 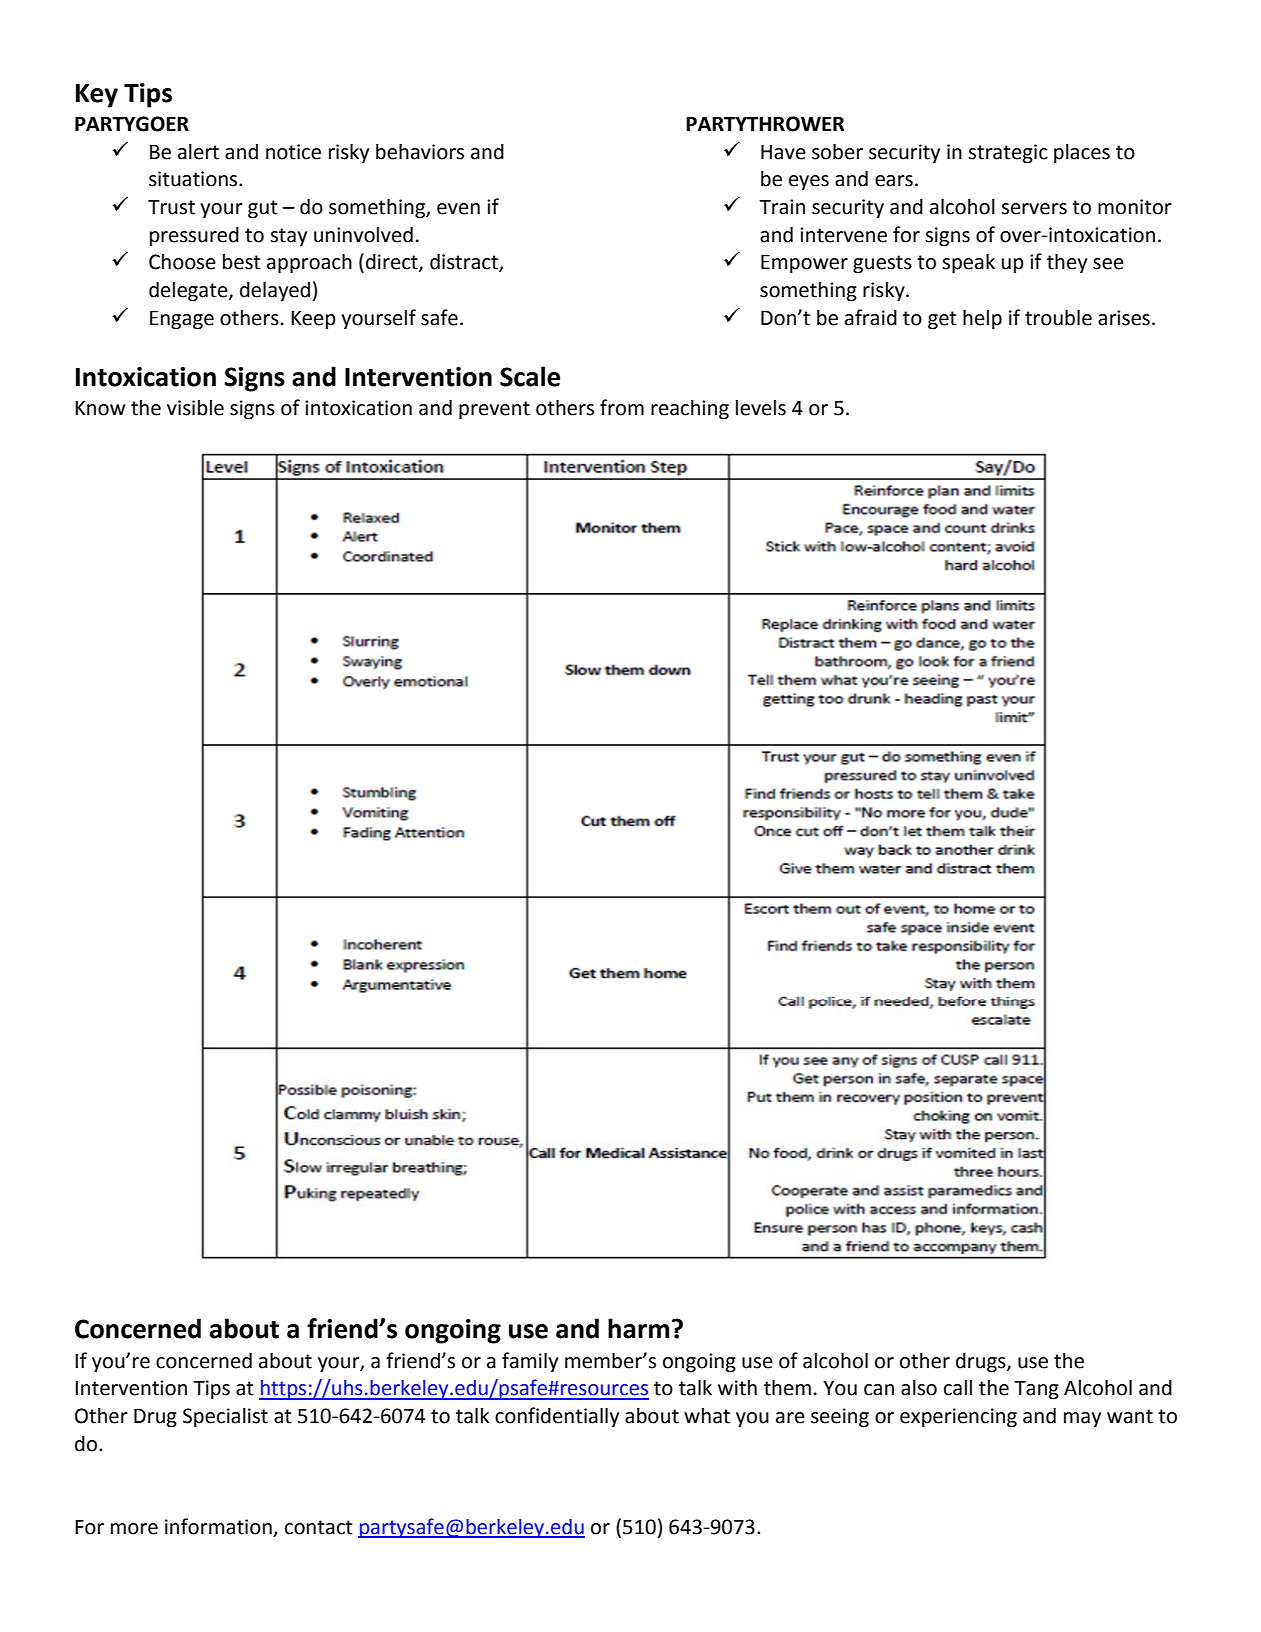 I want to click on levels, so click(x=761, y=408).
